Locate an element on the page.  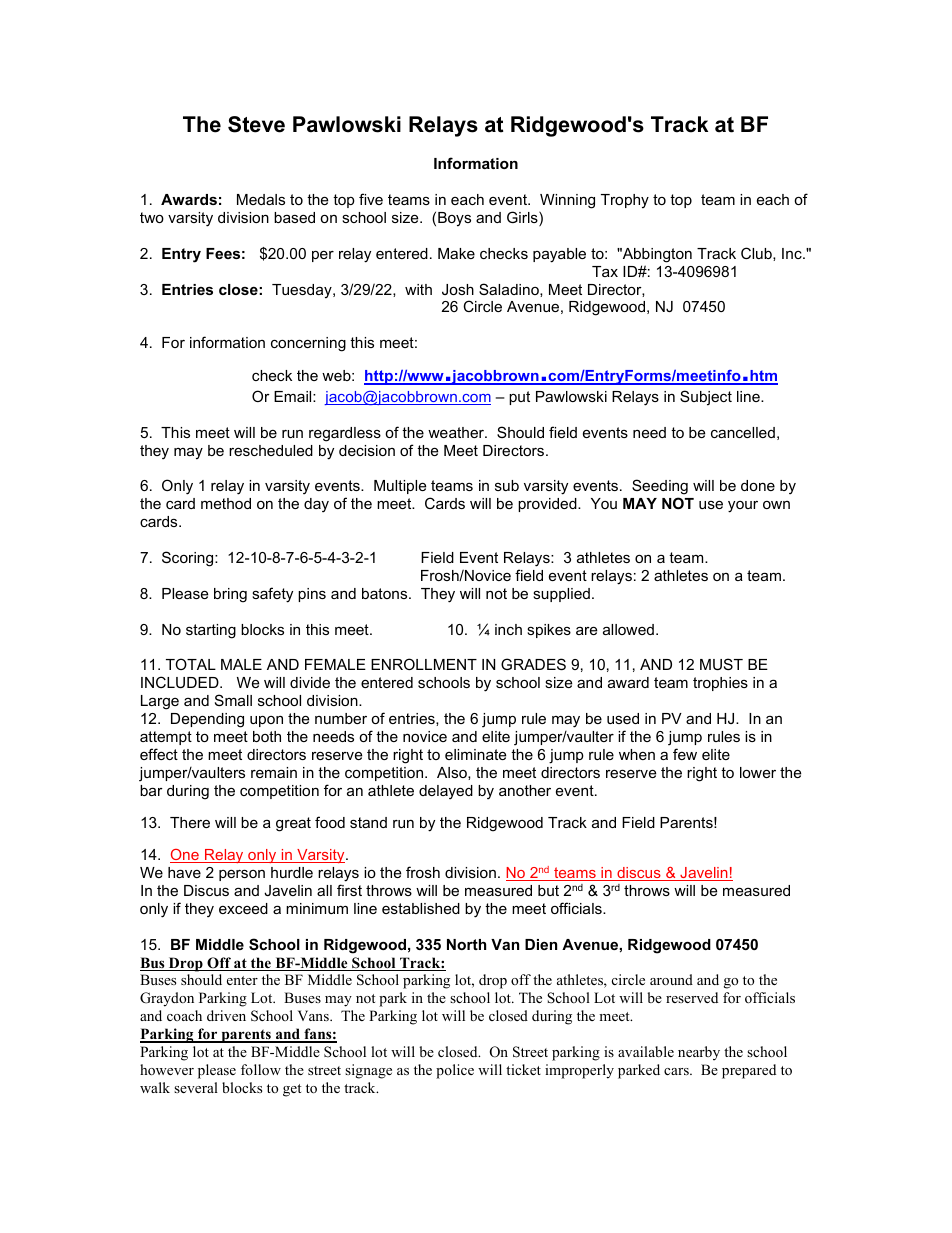
allowed is located at coordinates (628, 629).
